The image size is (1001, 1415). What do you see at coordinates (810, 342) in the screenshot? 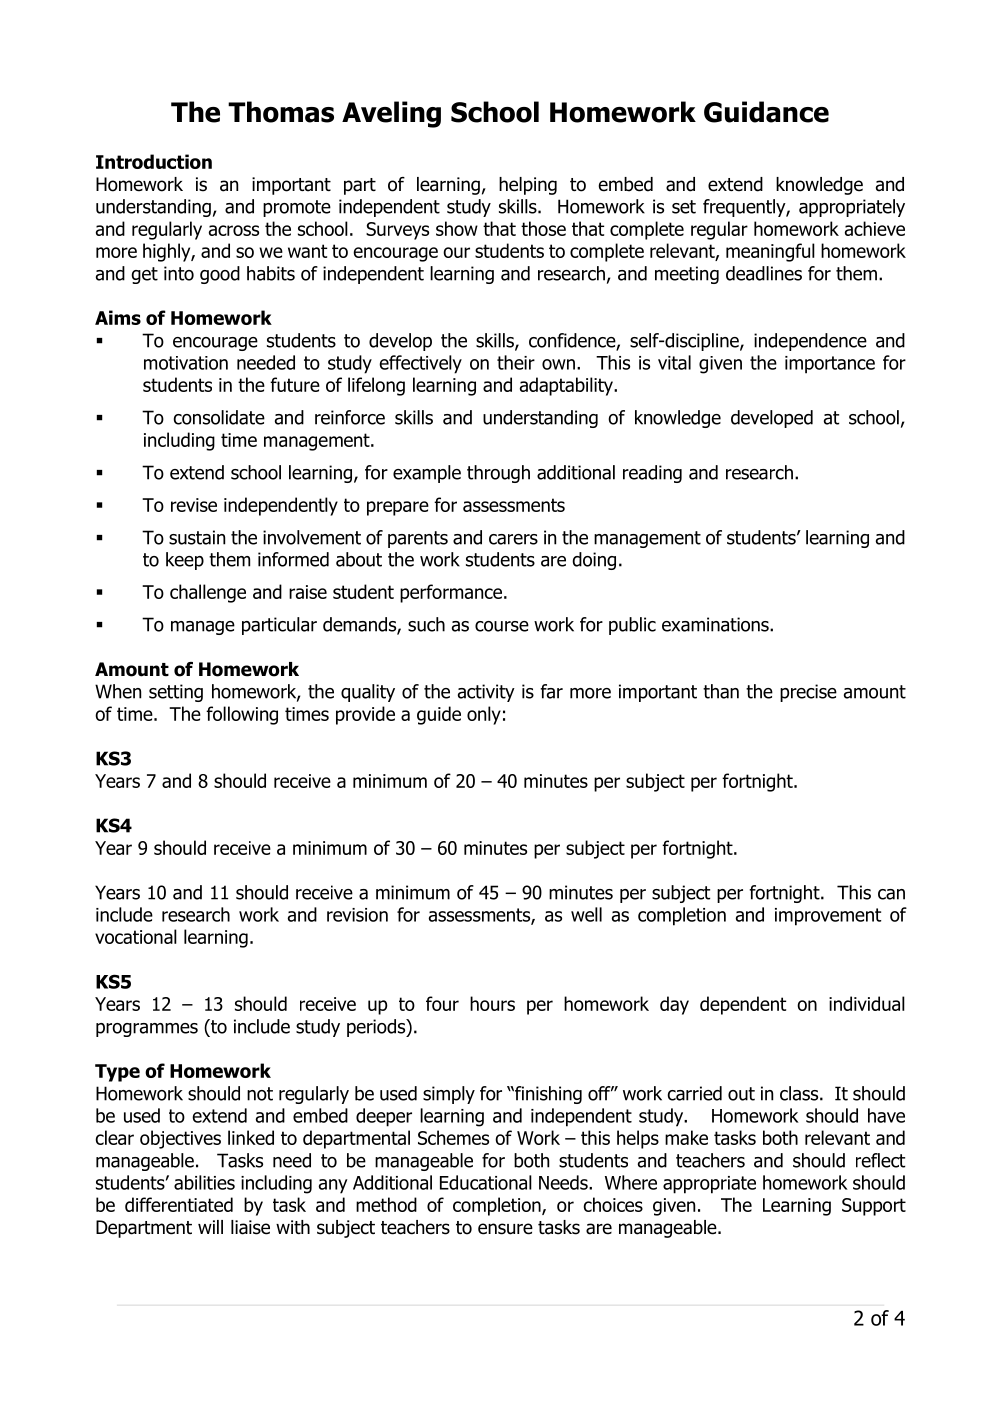
I see `independence` at bounding box center [810, 342].
